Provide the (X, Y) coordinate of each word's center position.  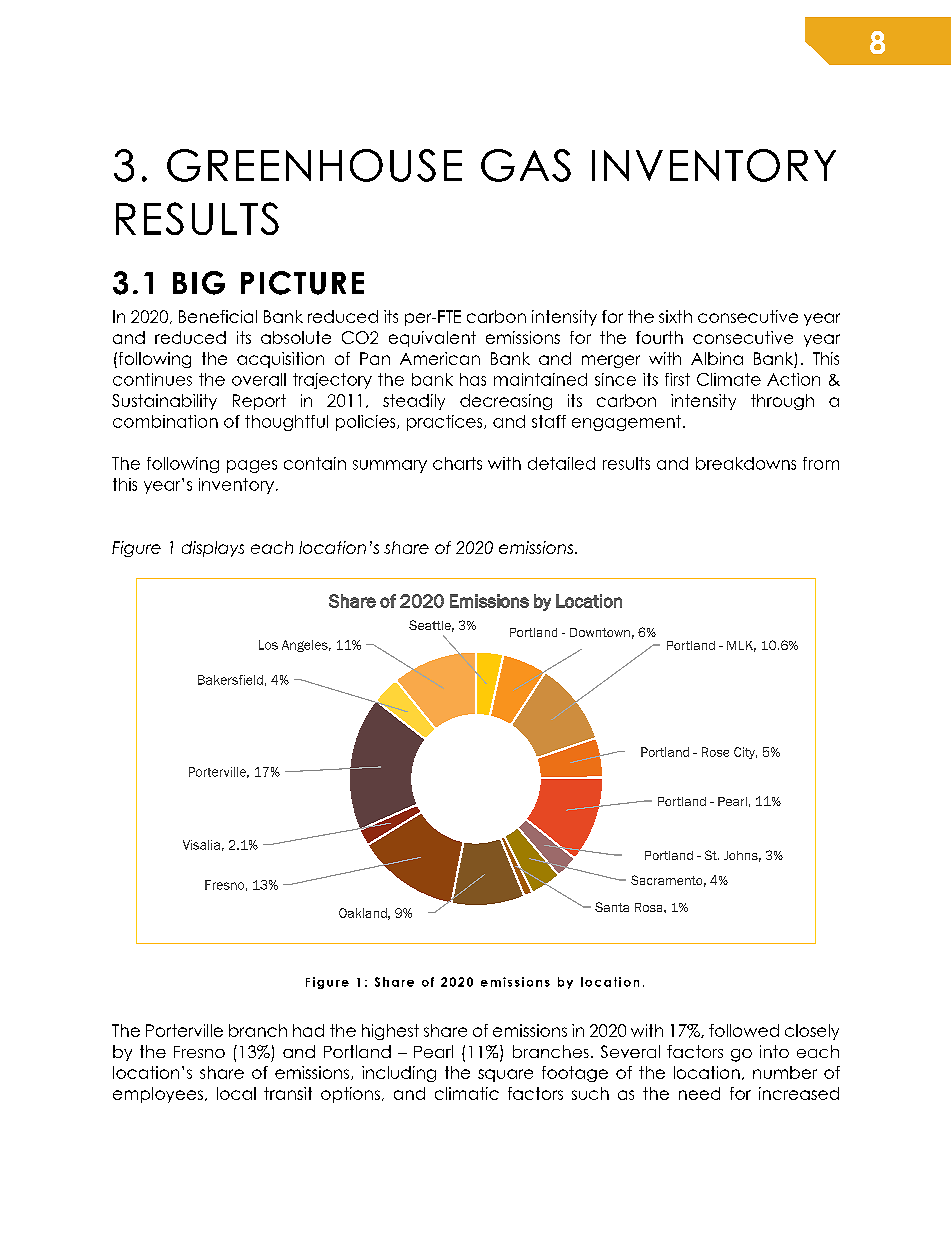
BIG (199, 283)
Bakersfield (230, 680)
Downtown (600, 632)
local (236, 1093)
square (505, 1075)
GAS (526, 165)
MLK (741, 646)
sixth (675, 316)
